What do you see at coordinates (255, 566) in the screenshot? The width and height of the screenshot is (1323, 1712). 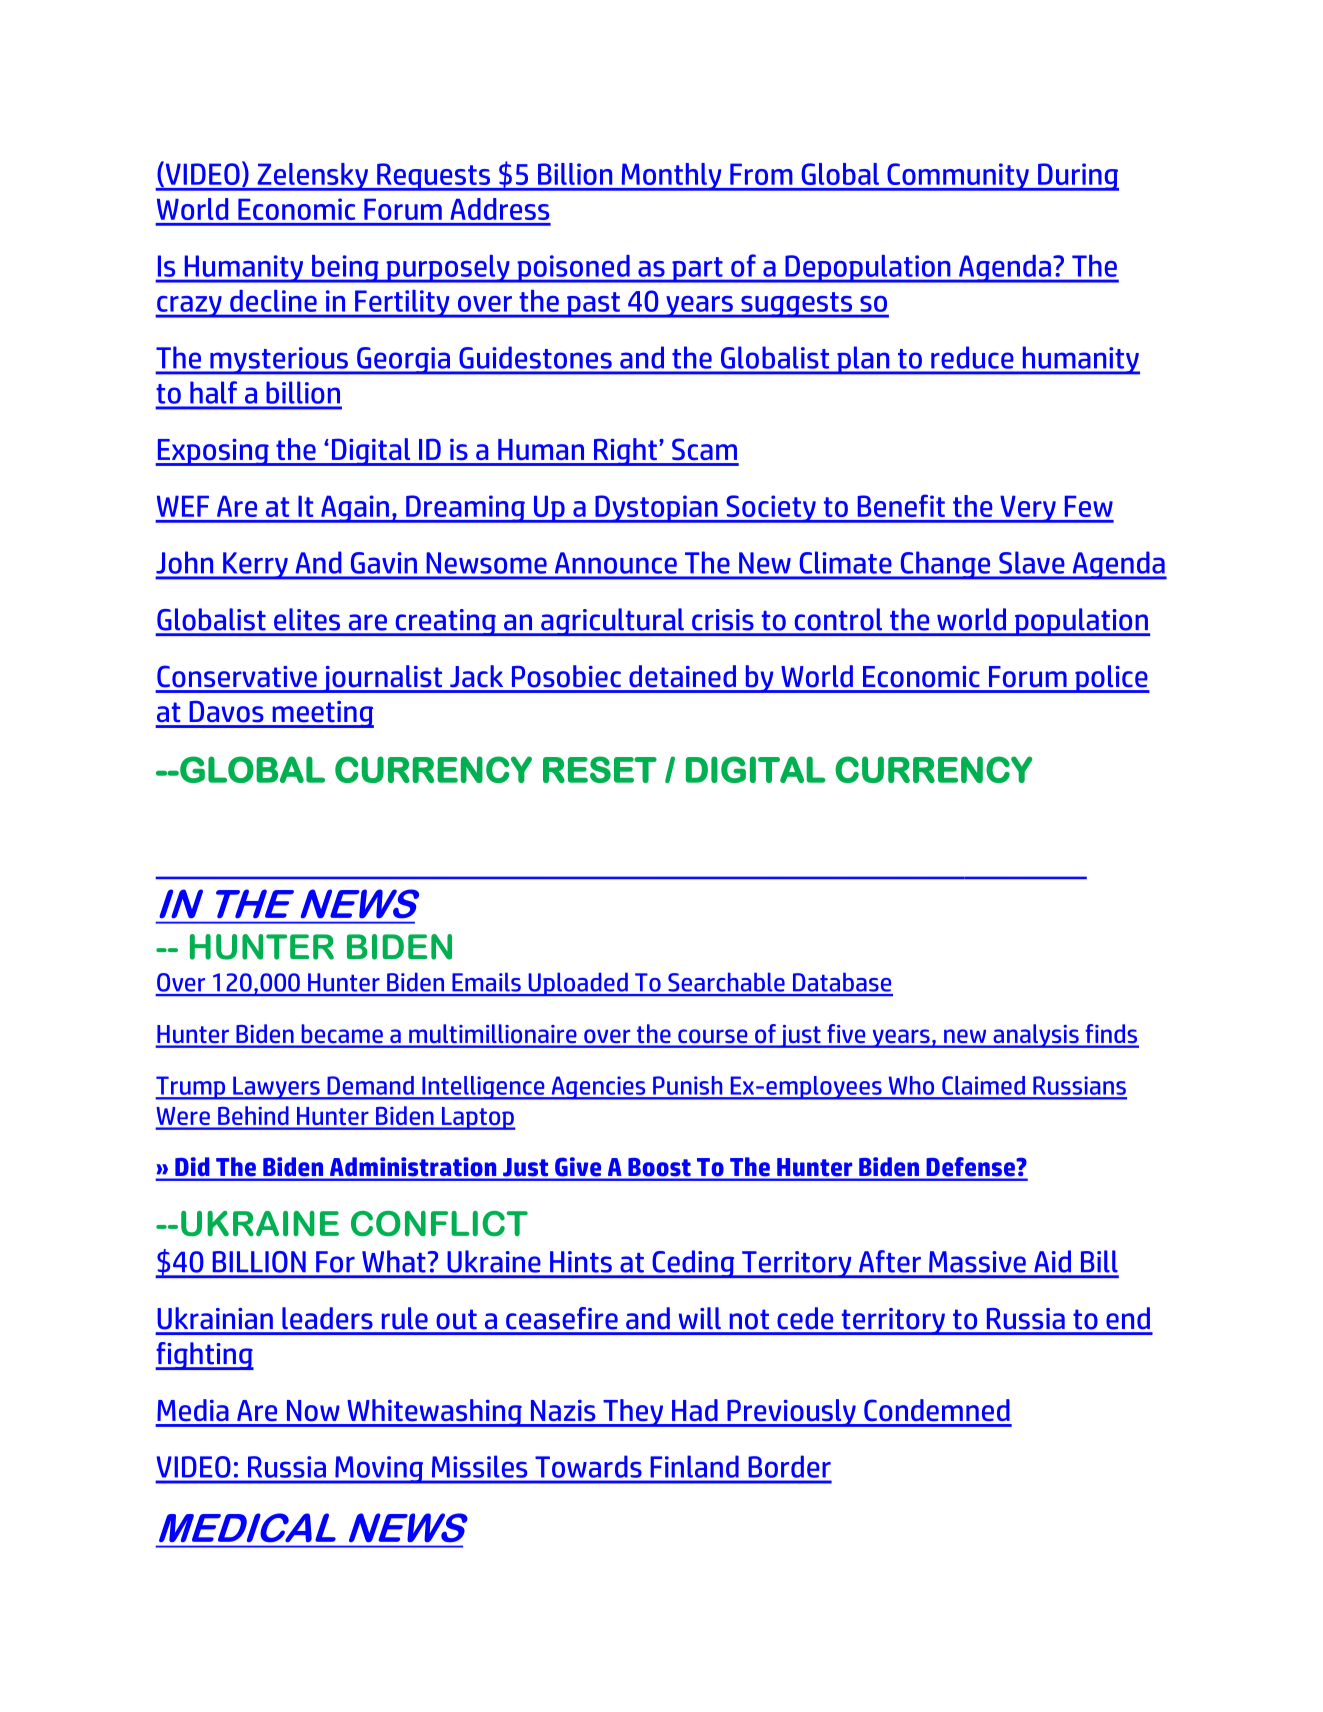 I see `Kerry` at bounding box center [255, 566].
